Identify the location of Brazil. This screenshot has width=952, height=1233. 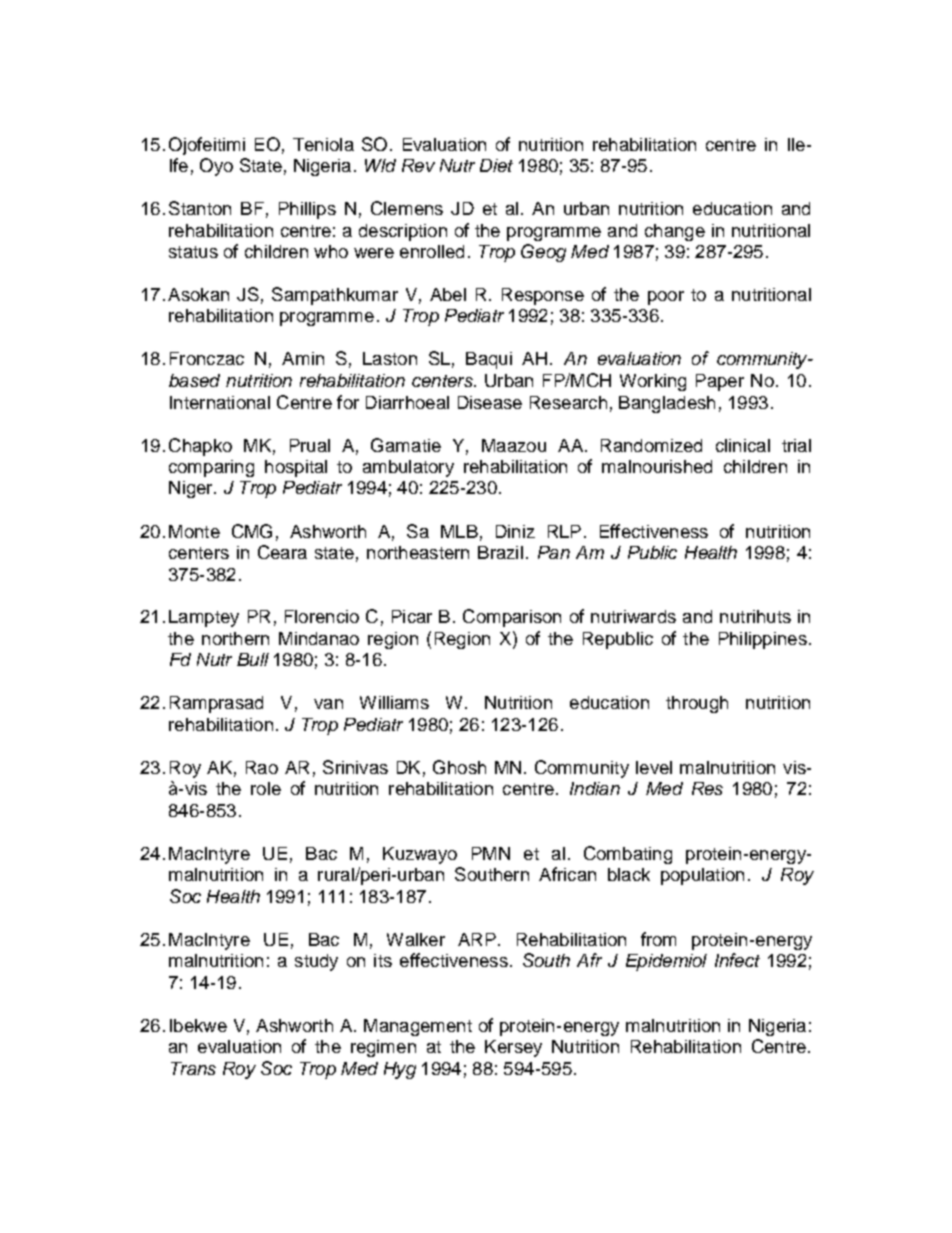
(500, 552).
